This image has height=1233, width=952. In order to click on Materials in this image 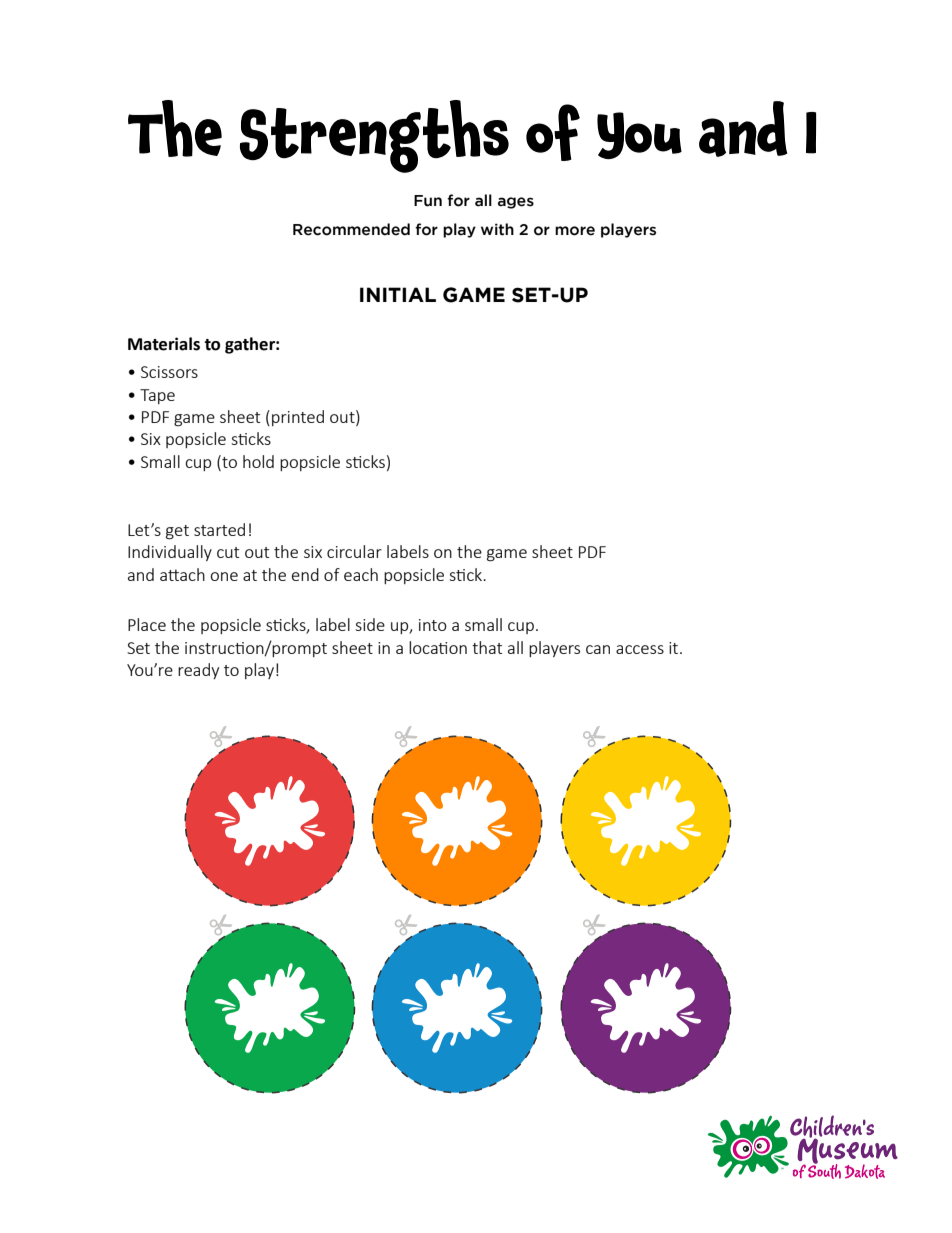, I will do `click(164, 344)`.
